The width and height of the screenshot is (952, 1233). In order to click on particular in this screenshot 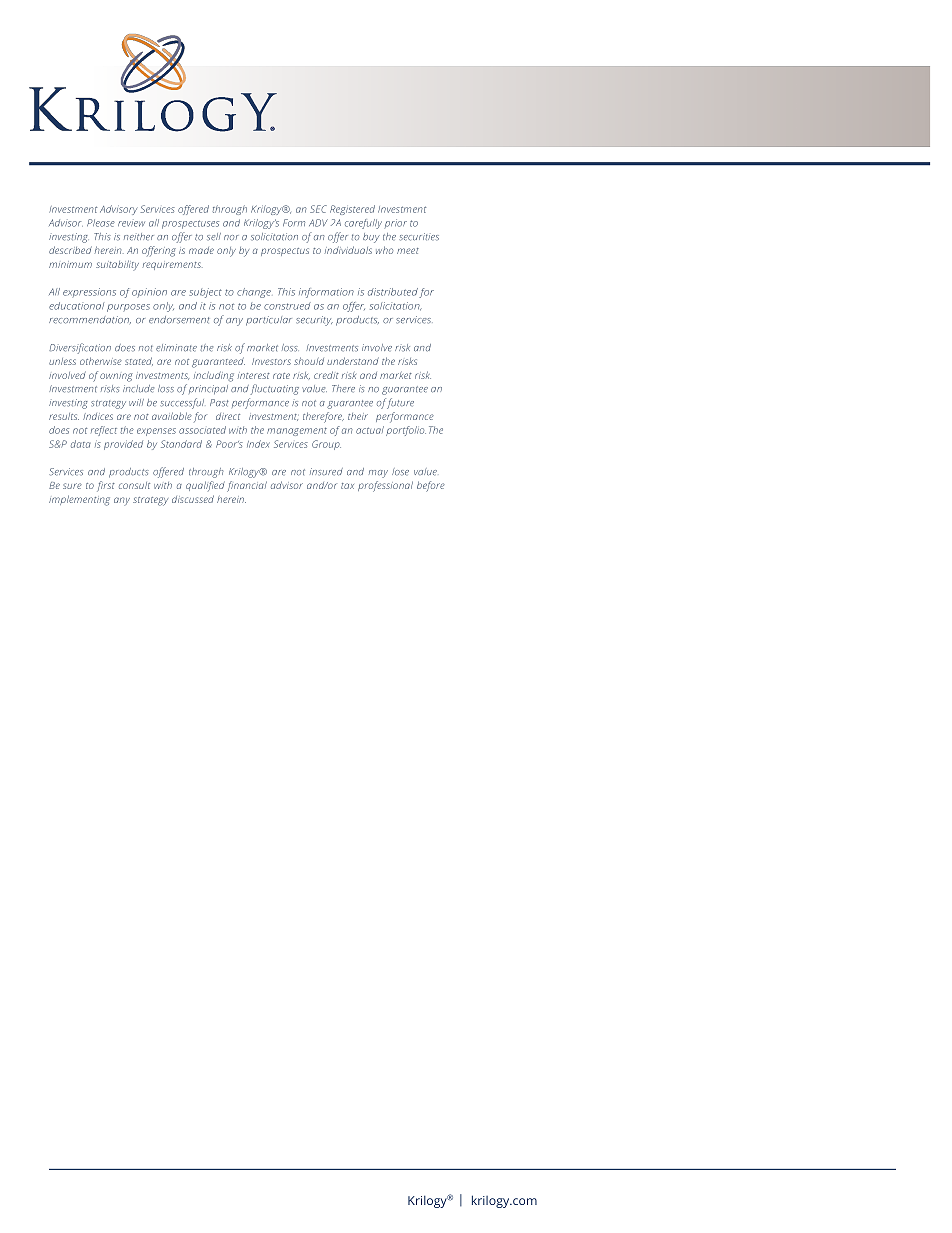, I will do `click(269, 321)`.
